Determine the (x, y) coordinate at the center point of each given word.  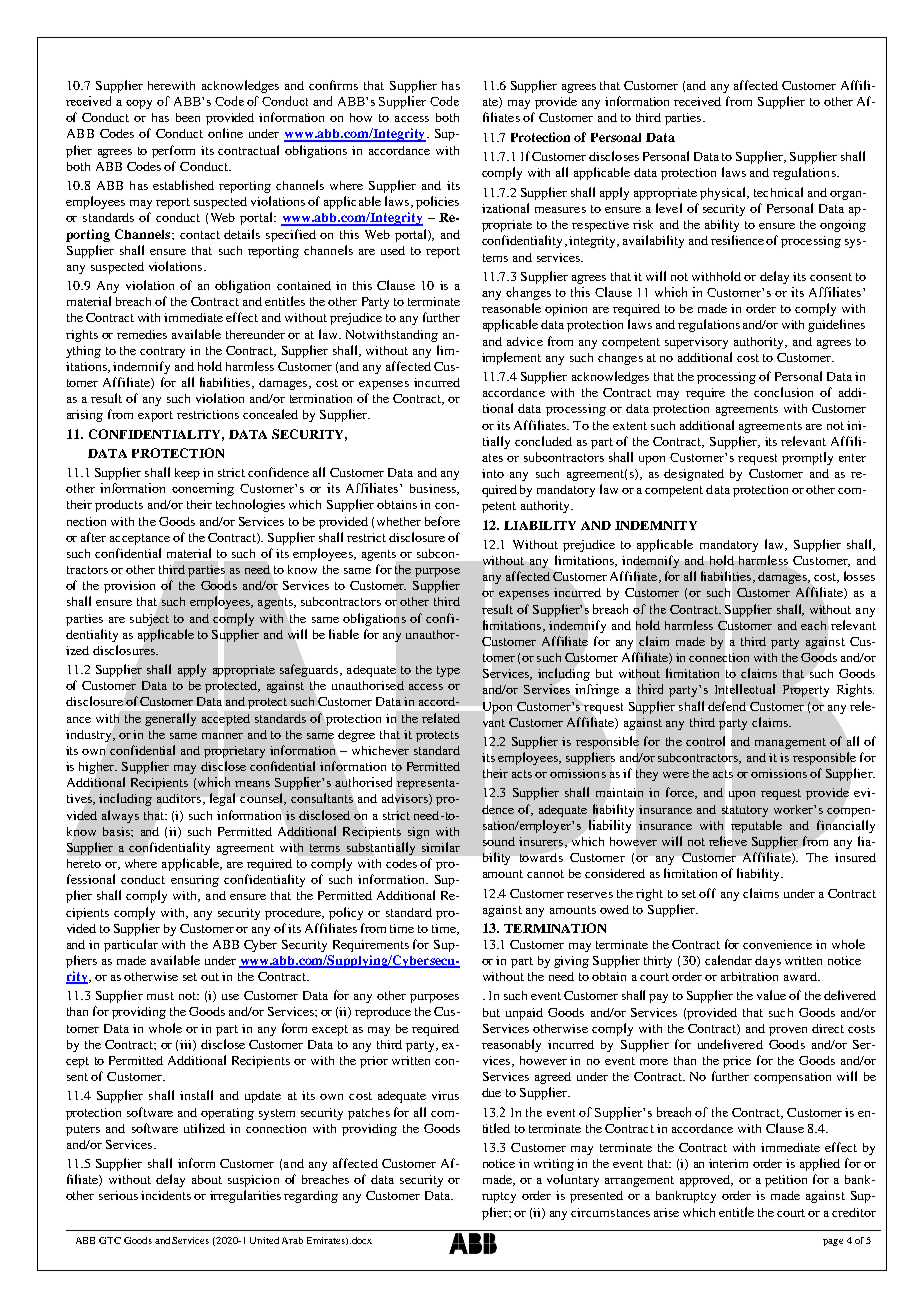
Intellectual (745, 689)
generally (170, 719)
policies (437, 202)
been (188, 117)
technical (778, 192)
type (448, 671)
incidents (166, 1195)
